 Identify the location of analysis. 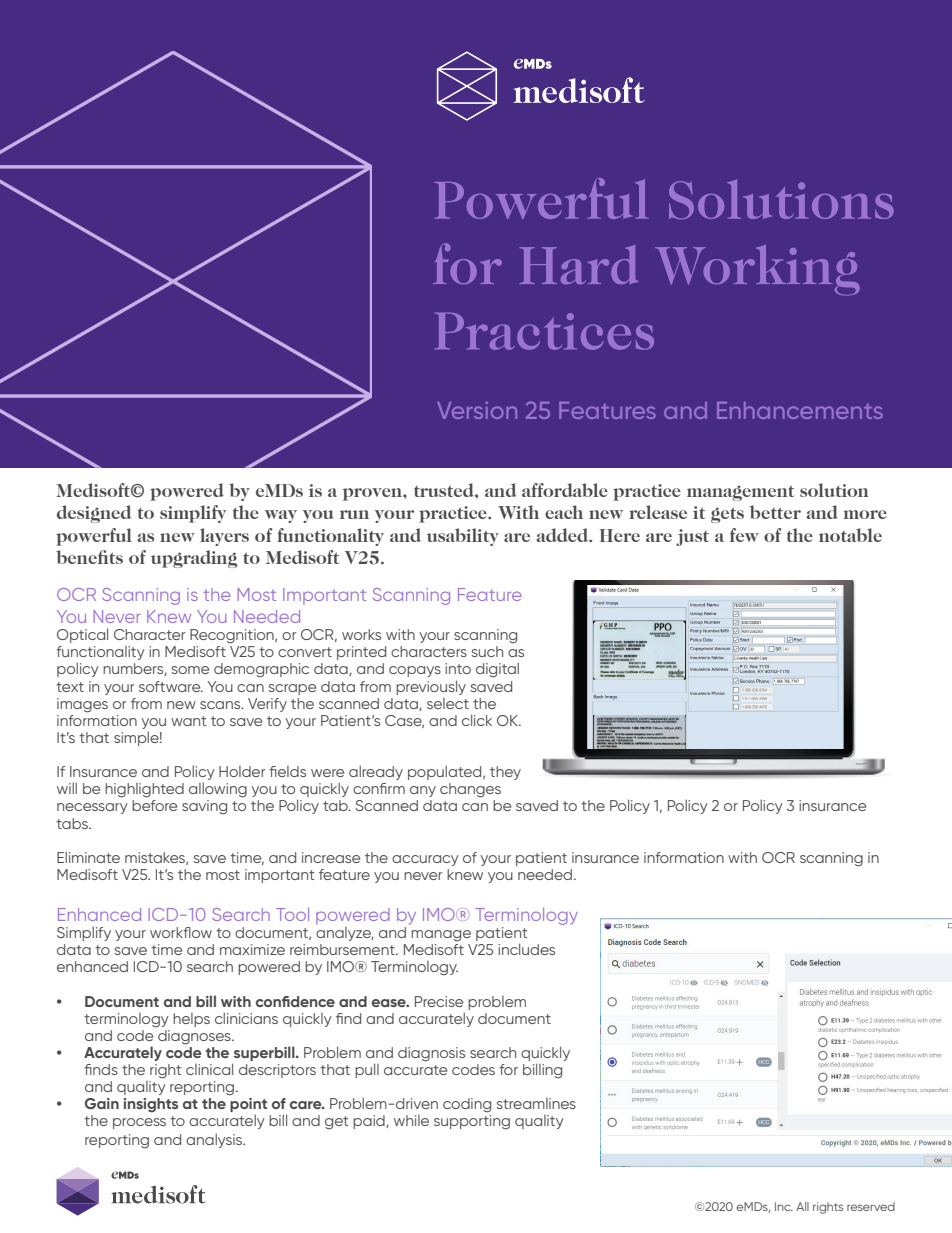
(215, 1140).
